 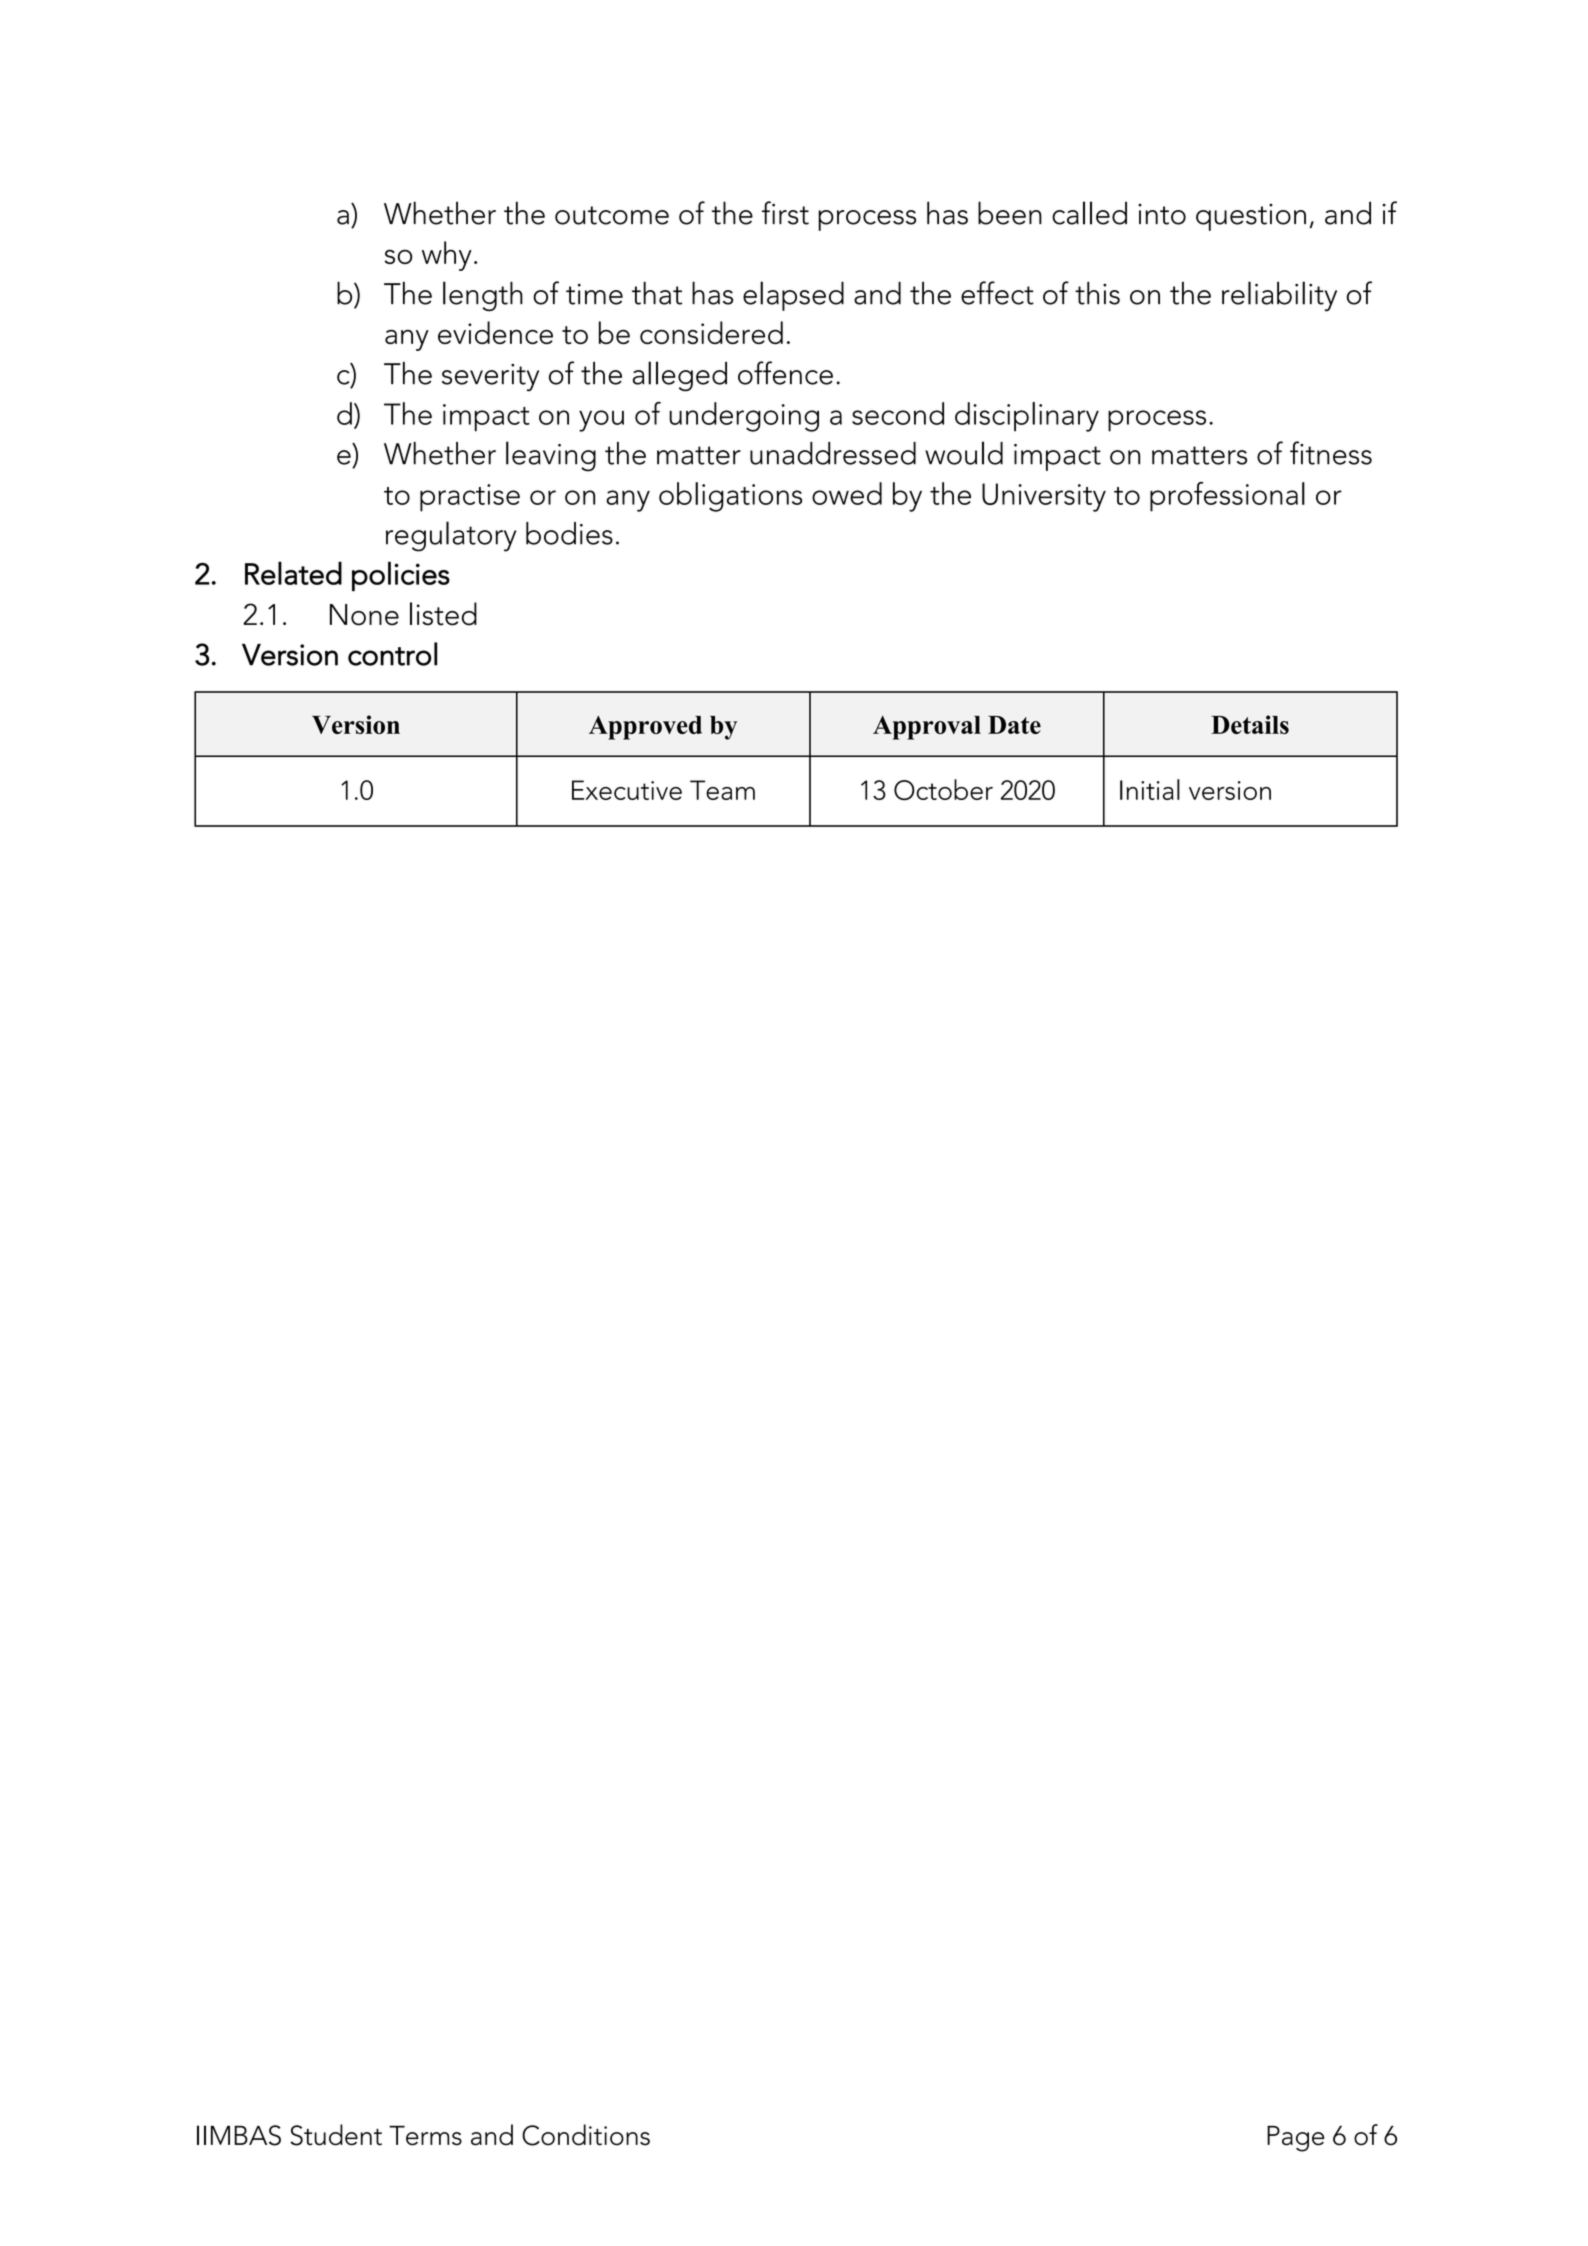 I want to click on Executive, so click(x=627, y=790).
